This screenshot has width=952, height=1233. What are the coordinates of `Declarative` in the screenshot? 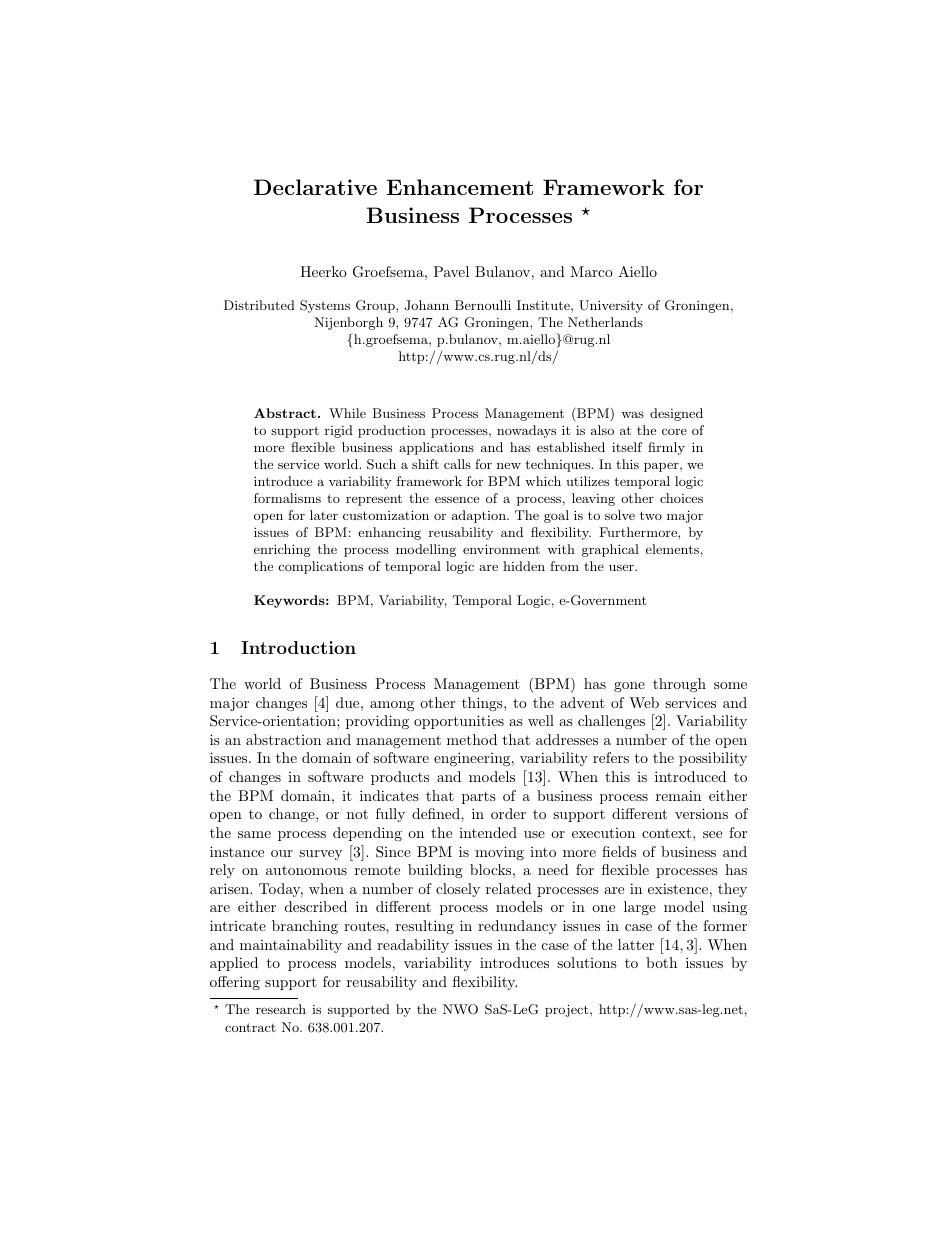 It's located at (315, 187).
